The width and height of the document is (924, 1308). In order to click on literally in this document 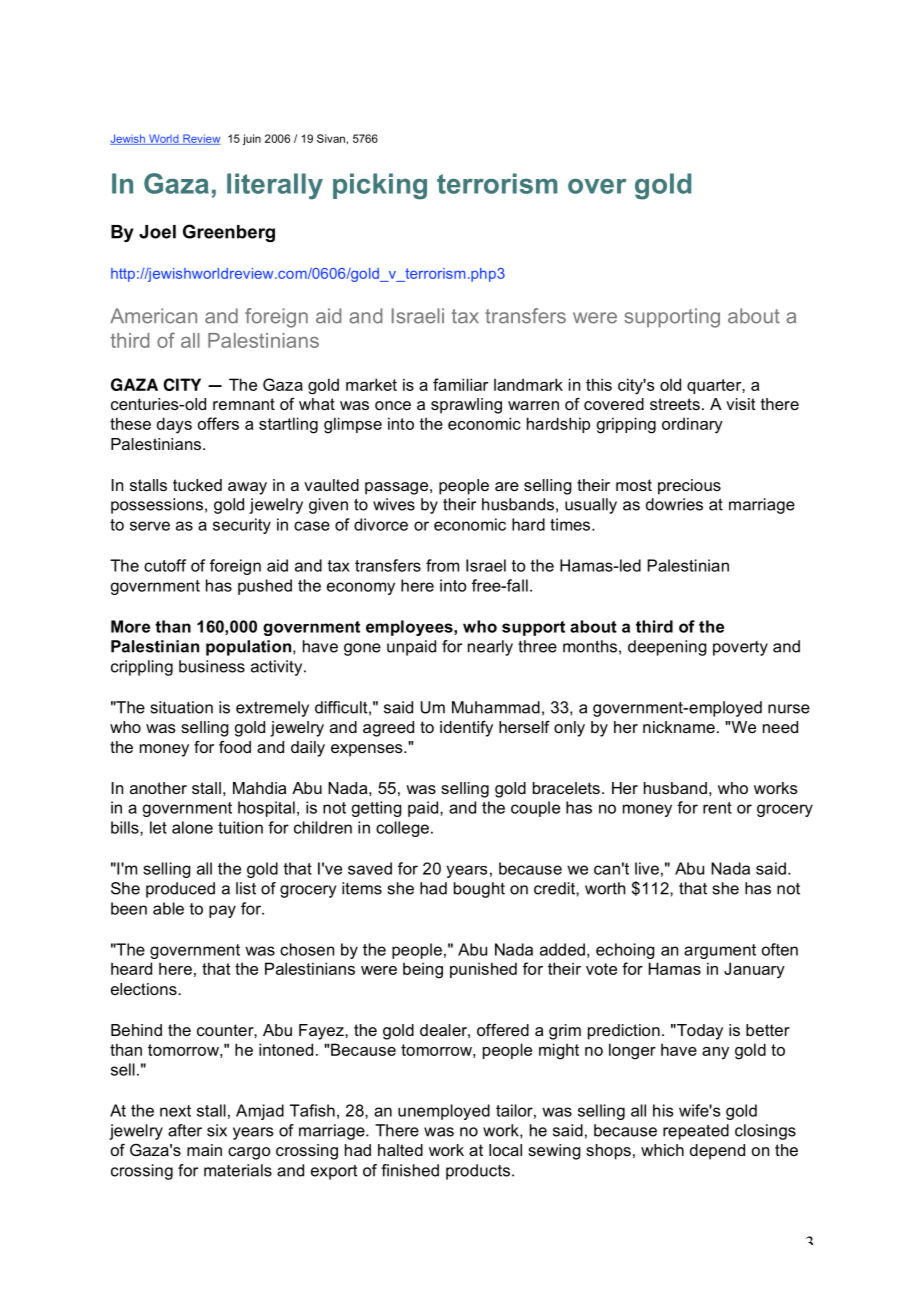, I will do `click(275, 186)`.
